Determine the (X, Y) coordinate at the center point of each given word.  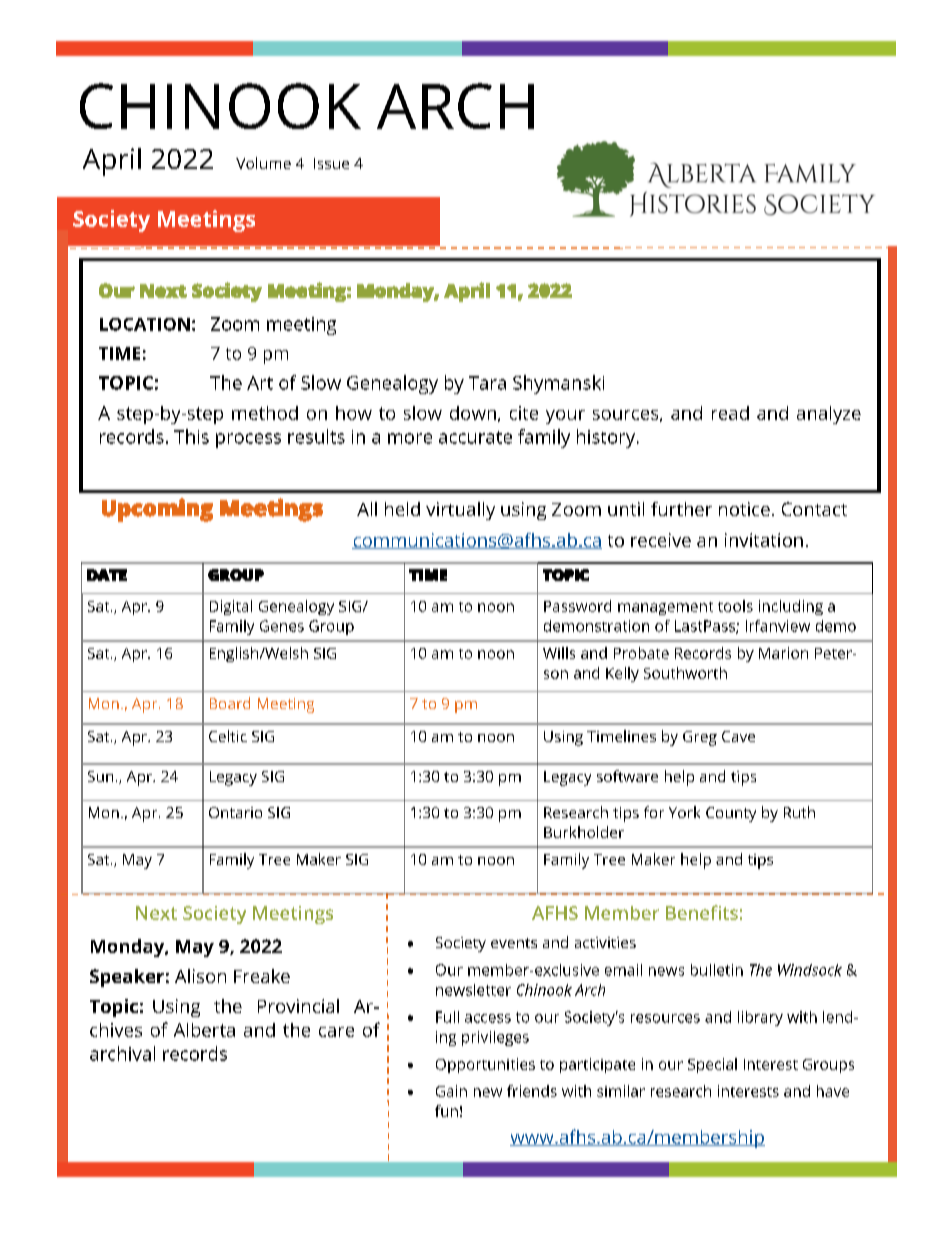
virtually (460, 511)
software (627, 776)
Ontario (235, 812)
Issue (331, 163)
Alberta (204, 1030)
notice (744, 509)
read (730, 413)
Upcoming (157, 510)
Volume (263, 163)
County (731, 814)
